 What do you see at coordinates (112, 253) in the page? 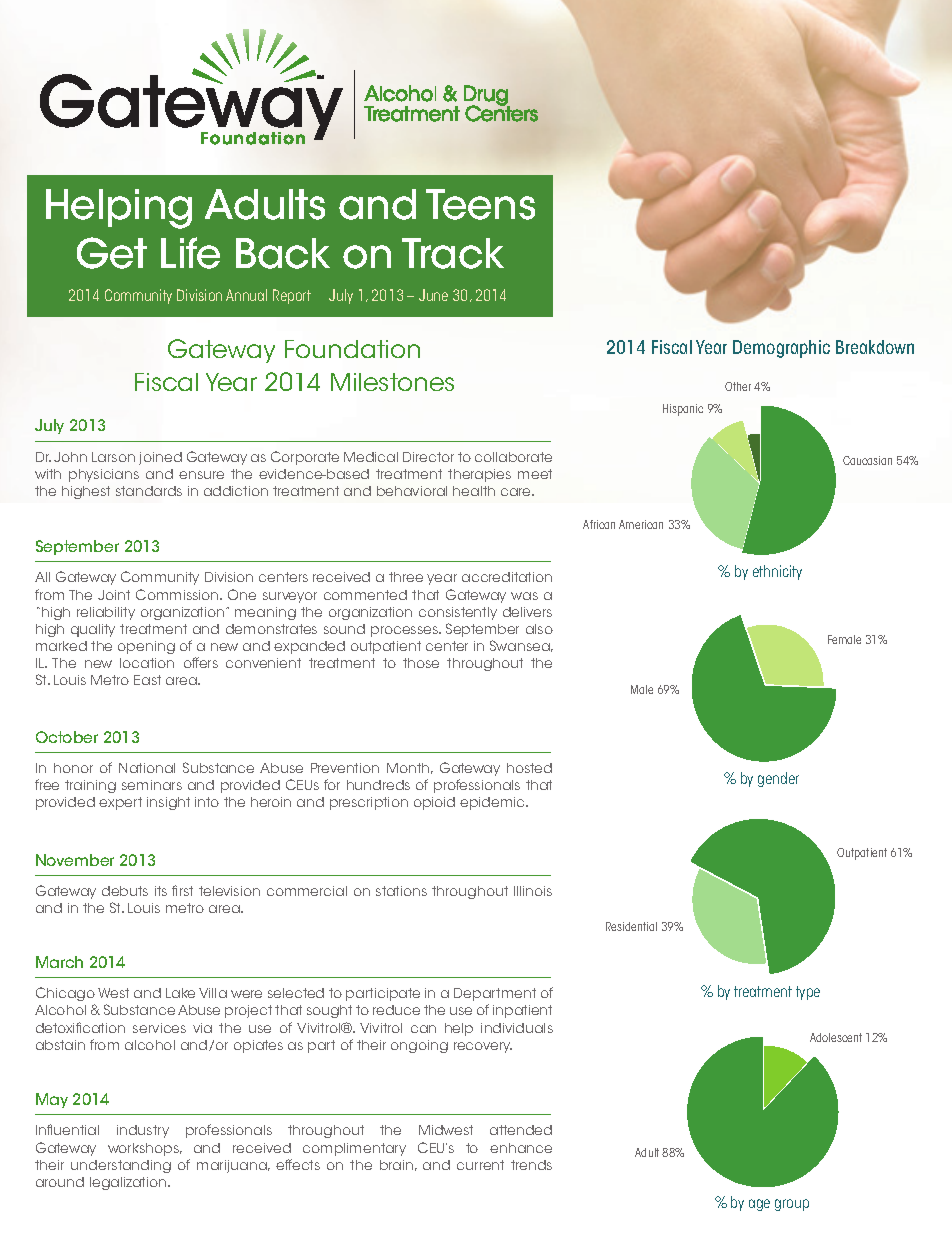
I see `Get` at bounding box center [112, 253].
